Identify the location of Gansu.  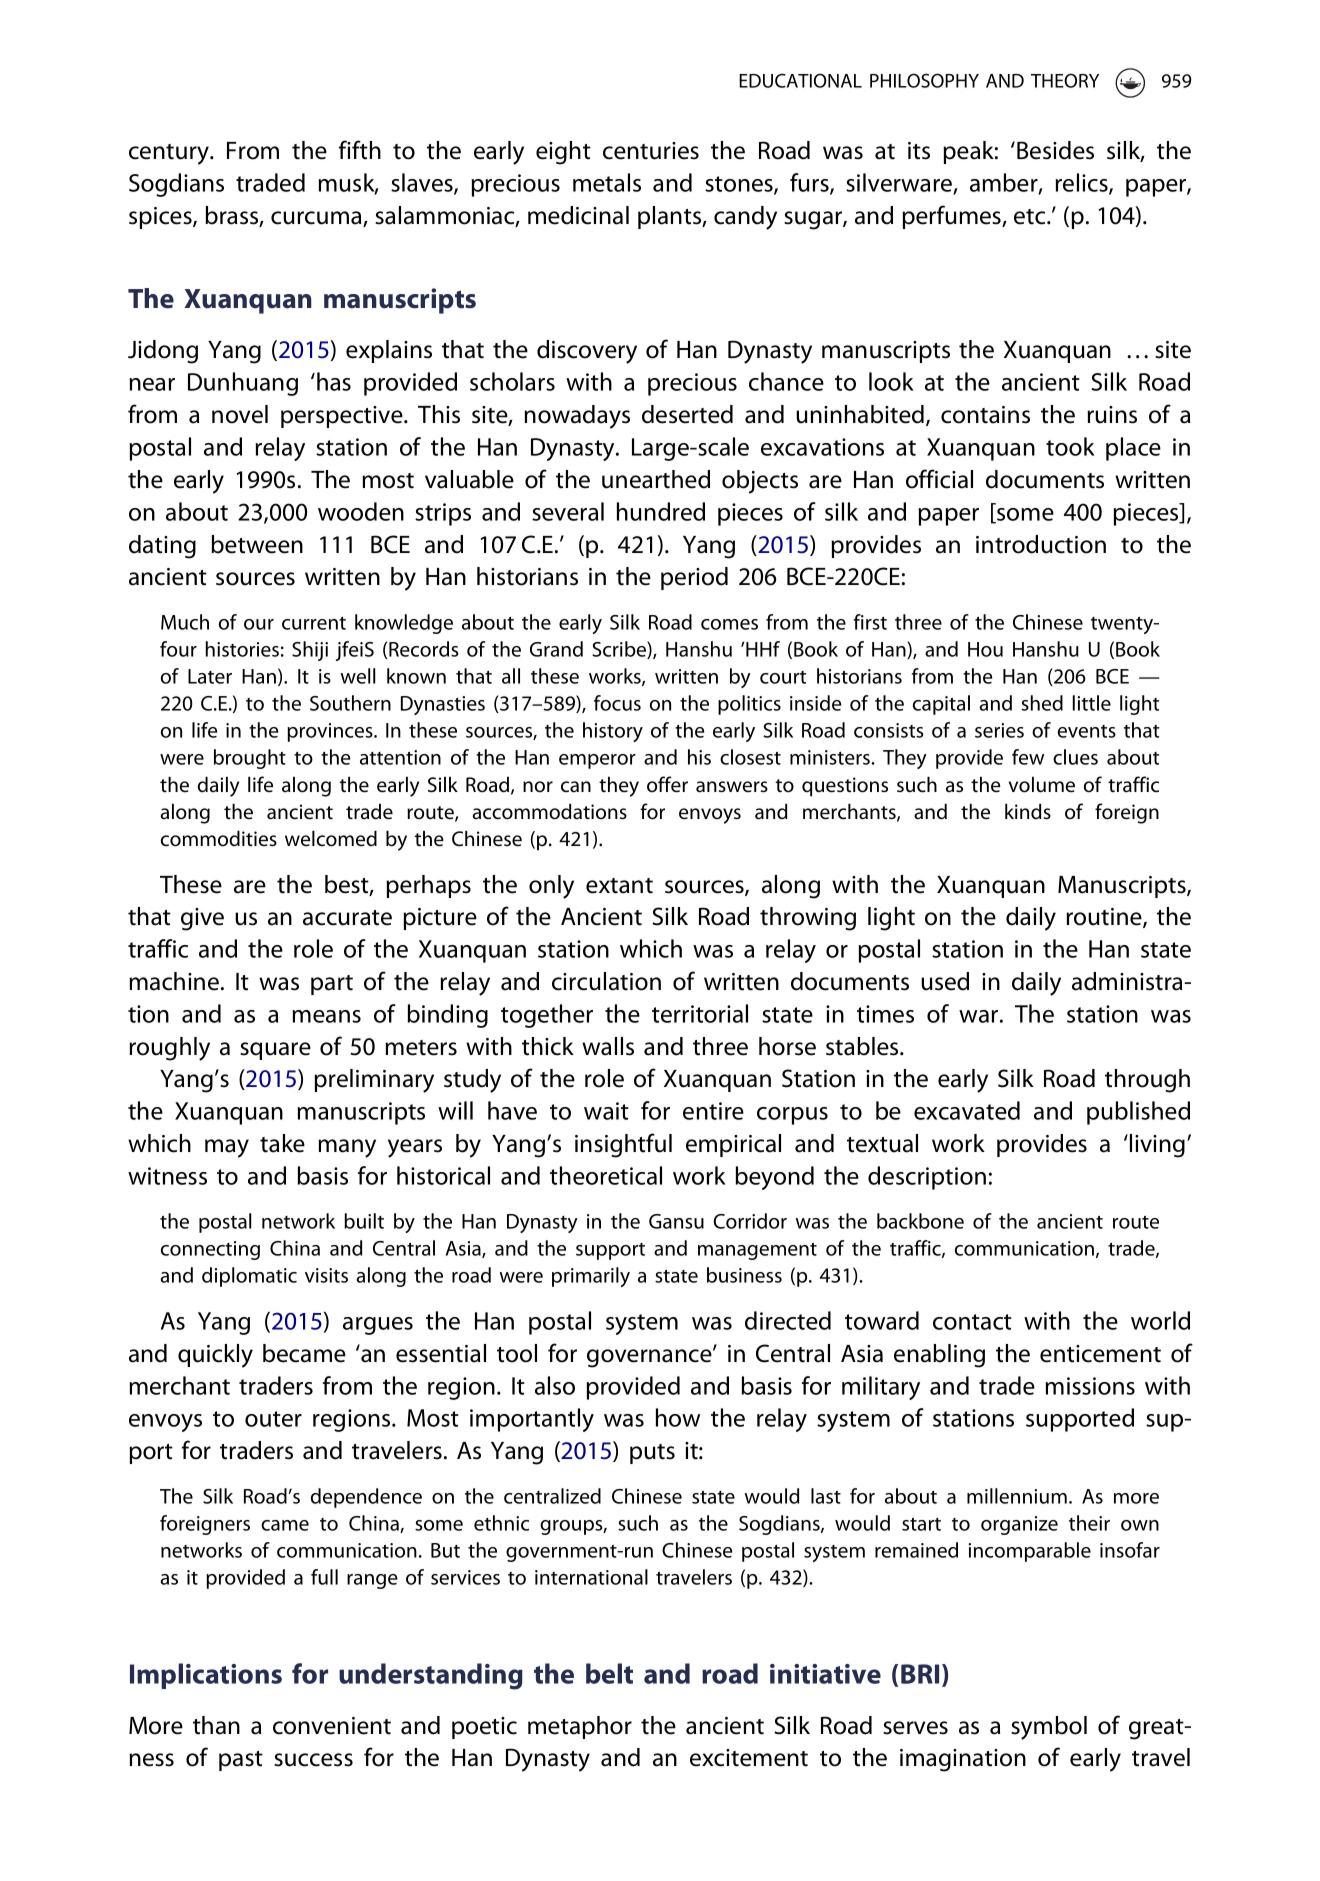
(676, 1221).
